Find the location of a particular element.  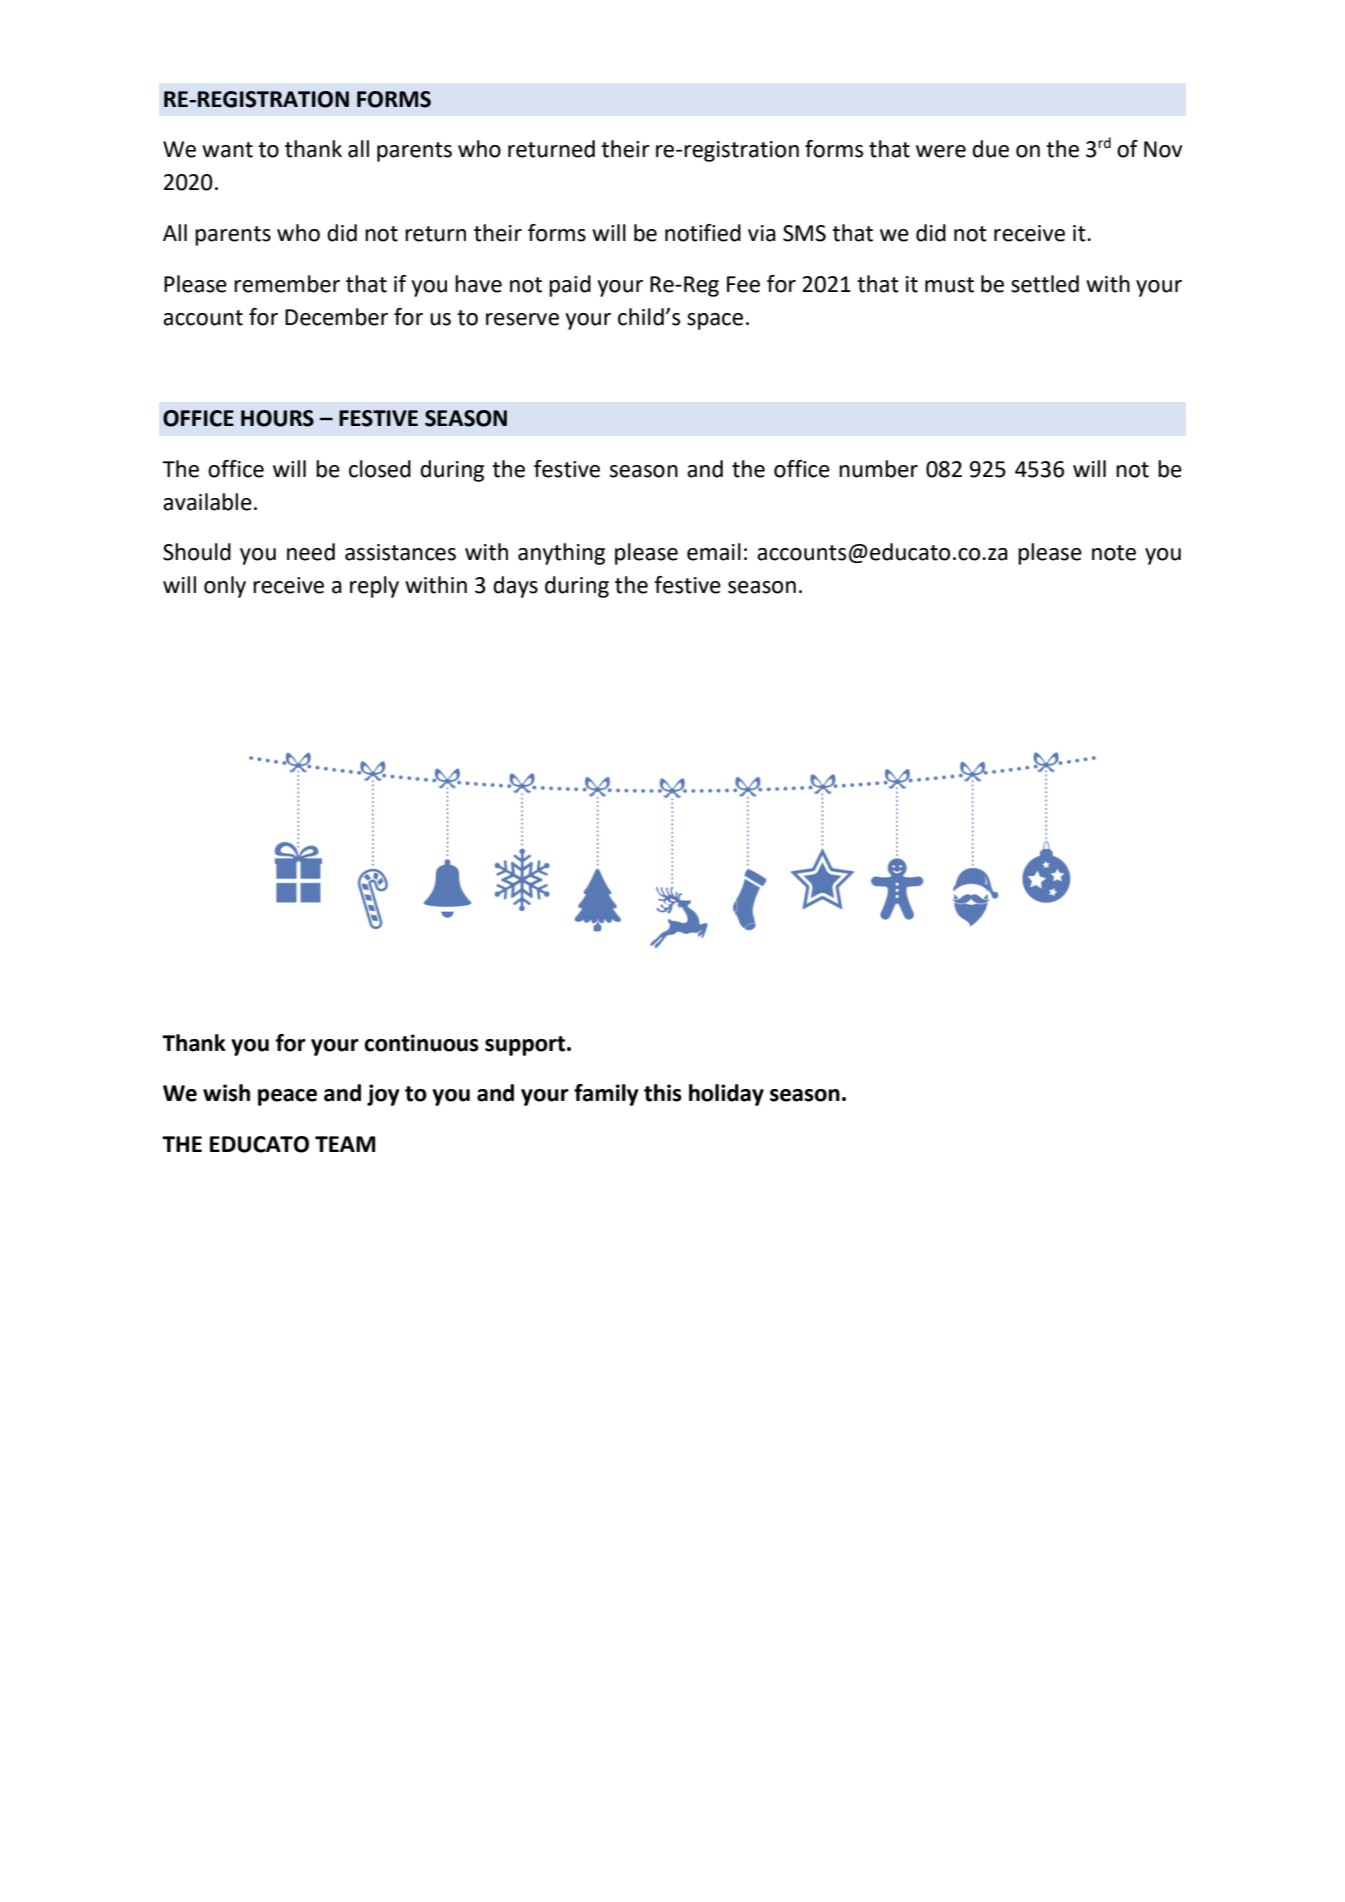

email is located at coordinates (714, 552).
